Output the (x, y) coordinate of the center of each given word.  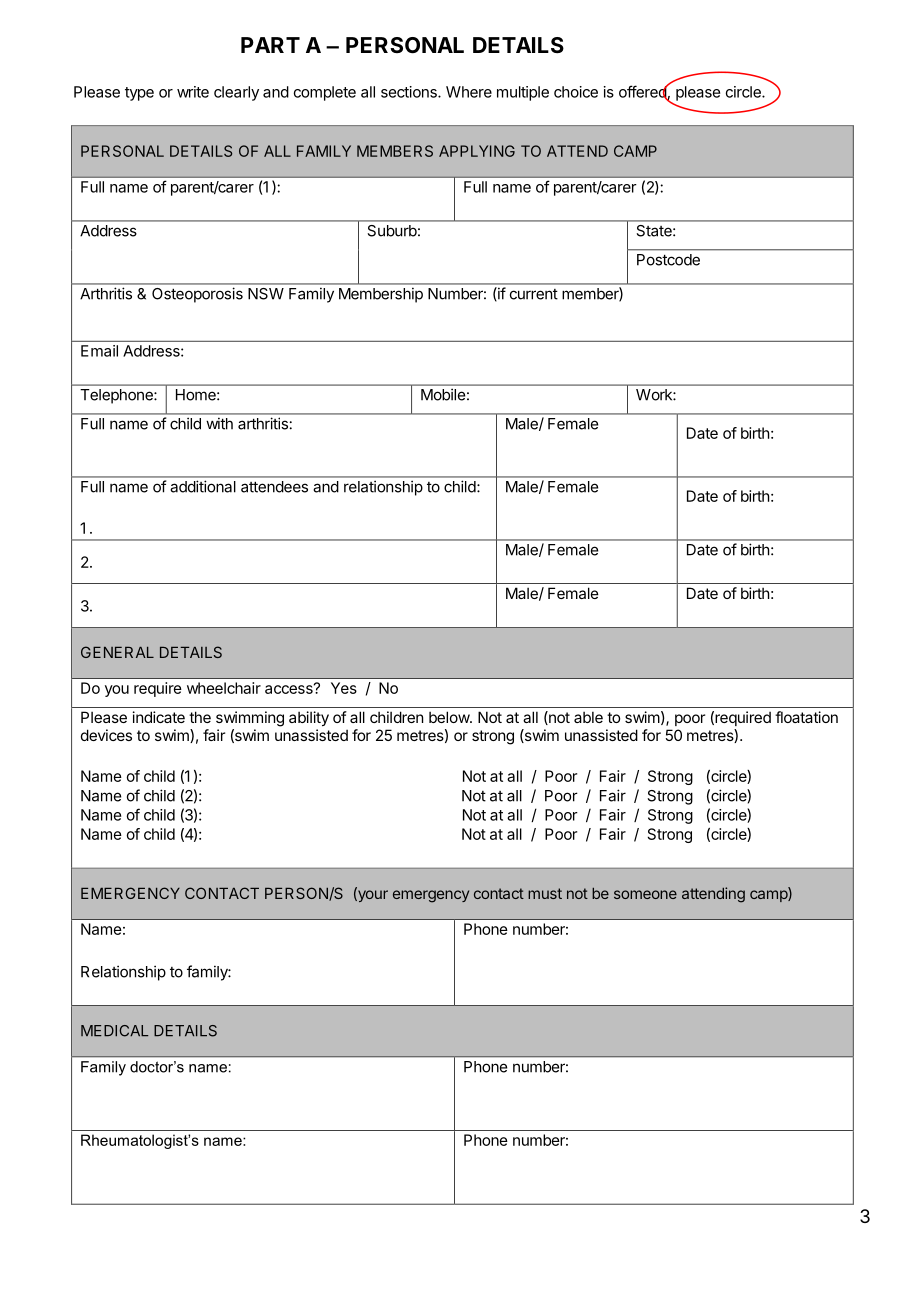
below (450, 717)
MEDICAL (114, 1031)
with (219, 423)
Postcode (668, 260)
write (193, 92)
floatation (806, 717)
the (200, 717)
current (534, 294)
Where (469, 92)
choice (576, 92)
